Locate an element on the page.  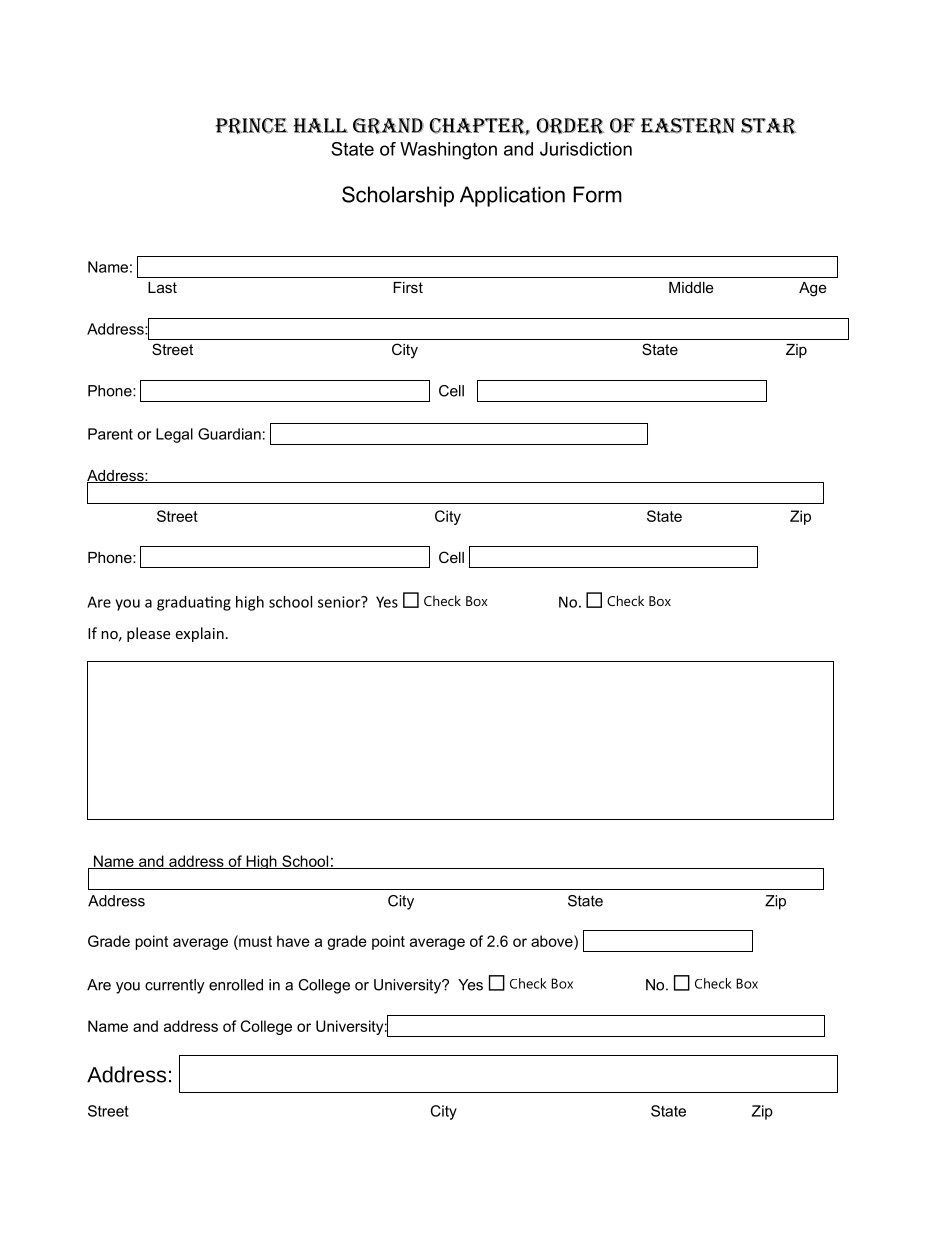
currently is located at coordinates (175, 986).
